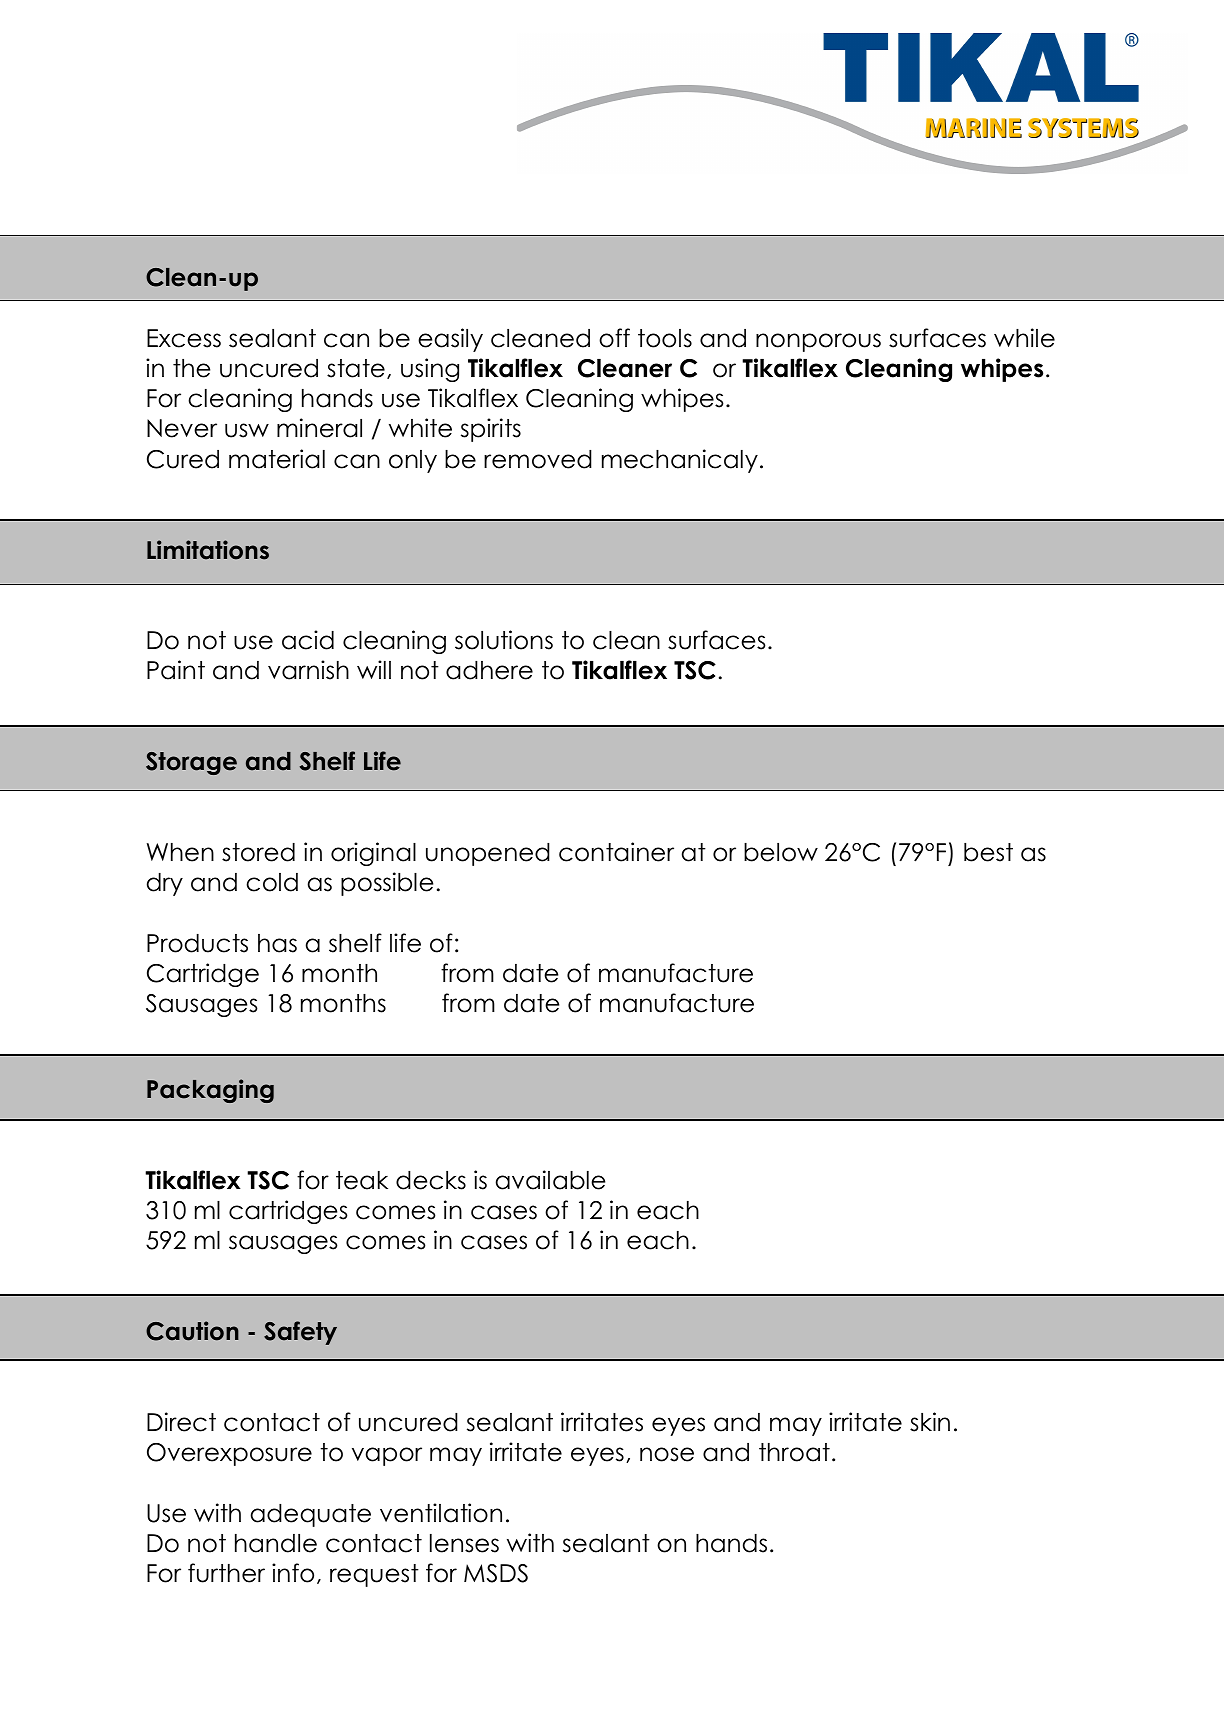  What do you see at coordinates (276, 1543) in the page?
I see `handle` at bounding box center [276, 1543].
